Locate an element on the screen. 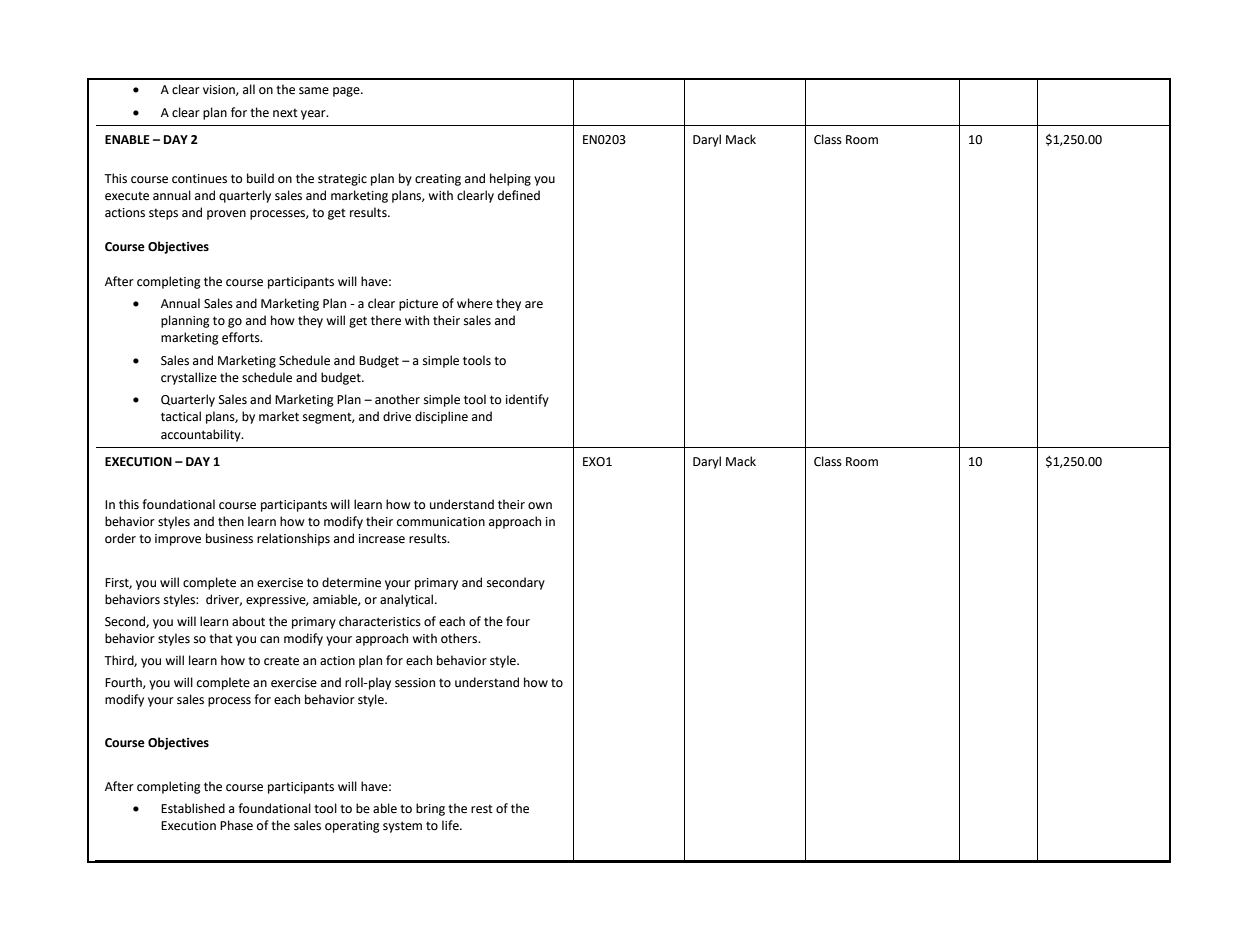 This screenshot has width=1233, height=952. discipline is located at coordinates (441, 417).
